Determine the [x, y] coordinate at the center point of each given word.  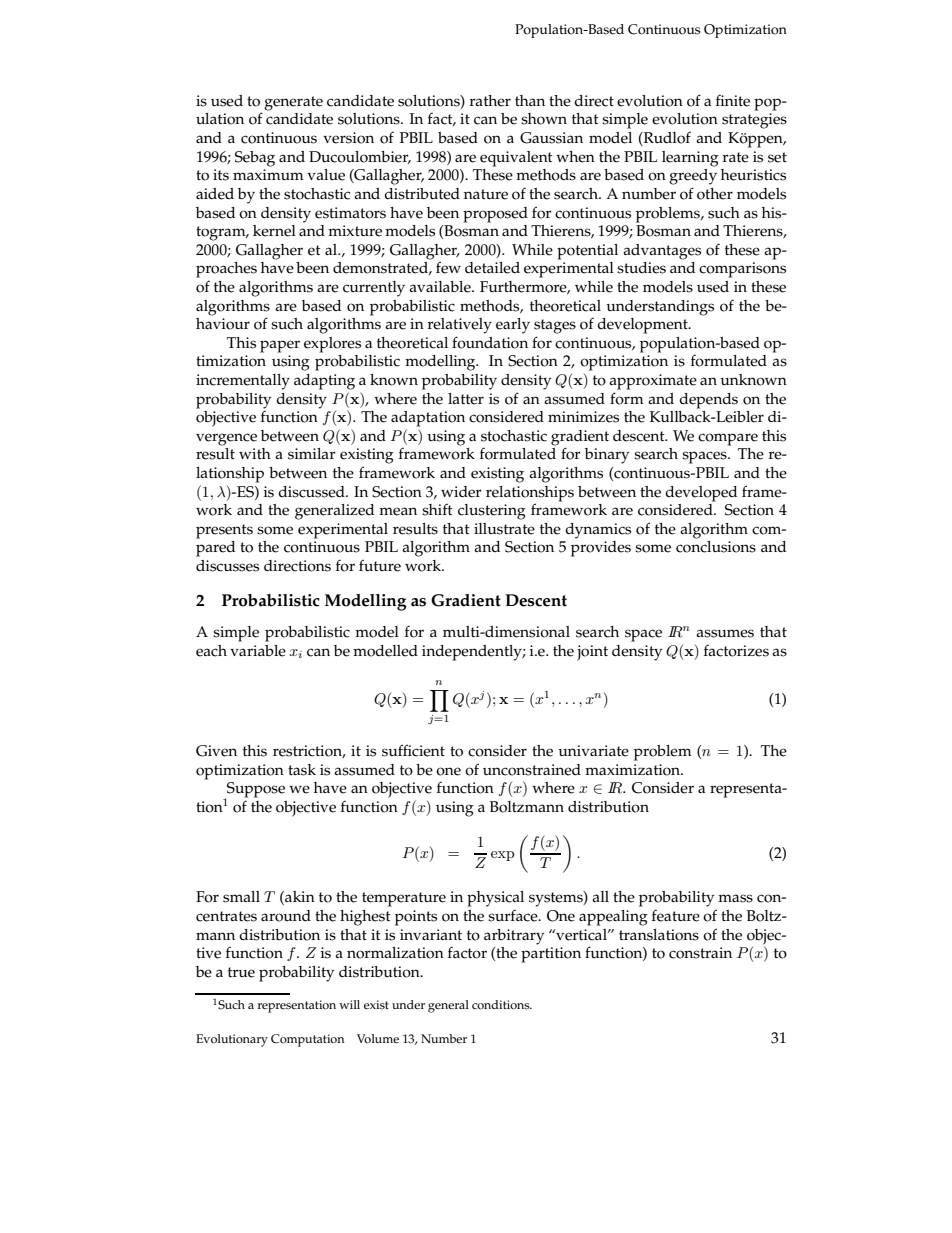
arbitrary [514, 937]
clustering [492, 512]
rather [490, 101]
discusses [227, 566]
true [241, 972]
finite [733, 100]
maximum [268, 174]
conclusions [716, 547]
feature [676, 915]
